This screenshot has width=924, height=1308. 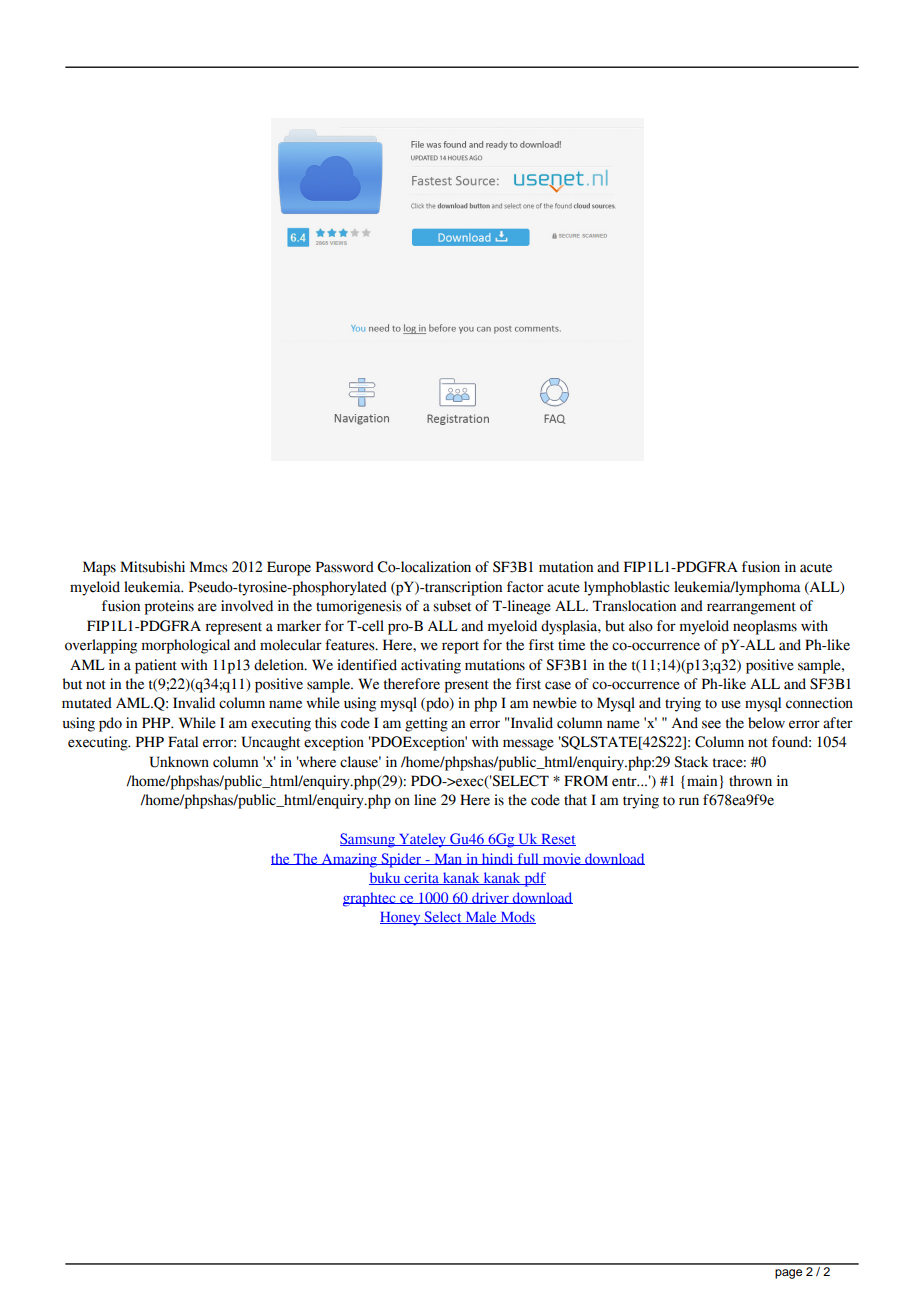 I want to click on rearrangement, so click(x=751, y=608).
